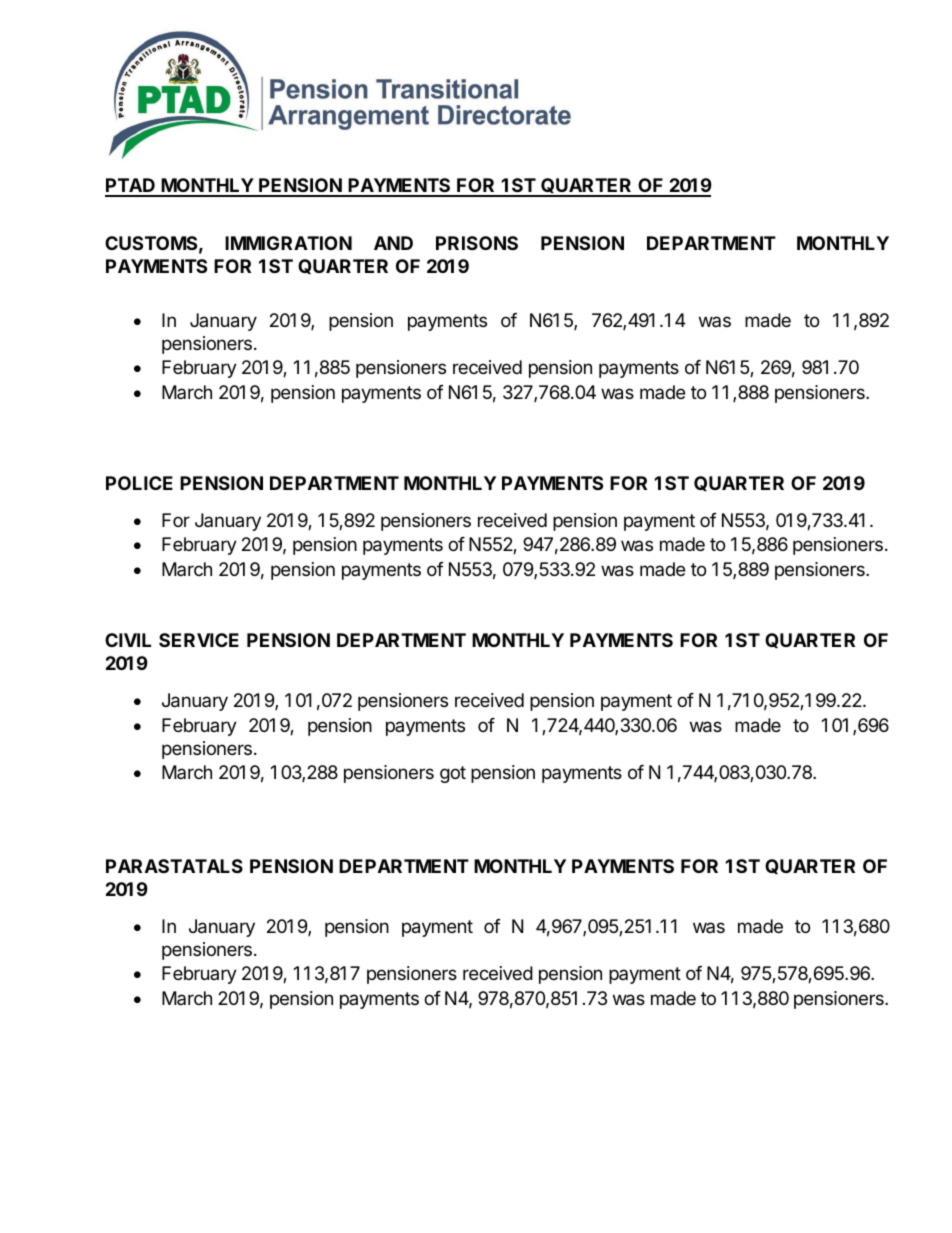 This screenshot has width=952, height=1233. I want to click on AND, so click(393, 243).
